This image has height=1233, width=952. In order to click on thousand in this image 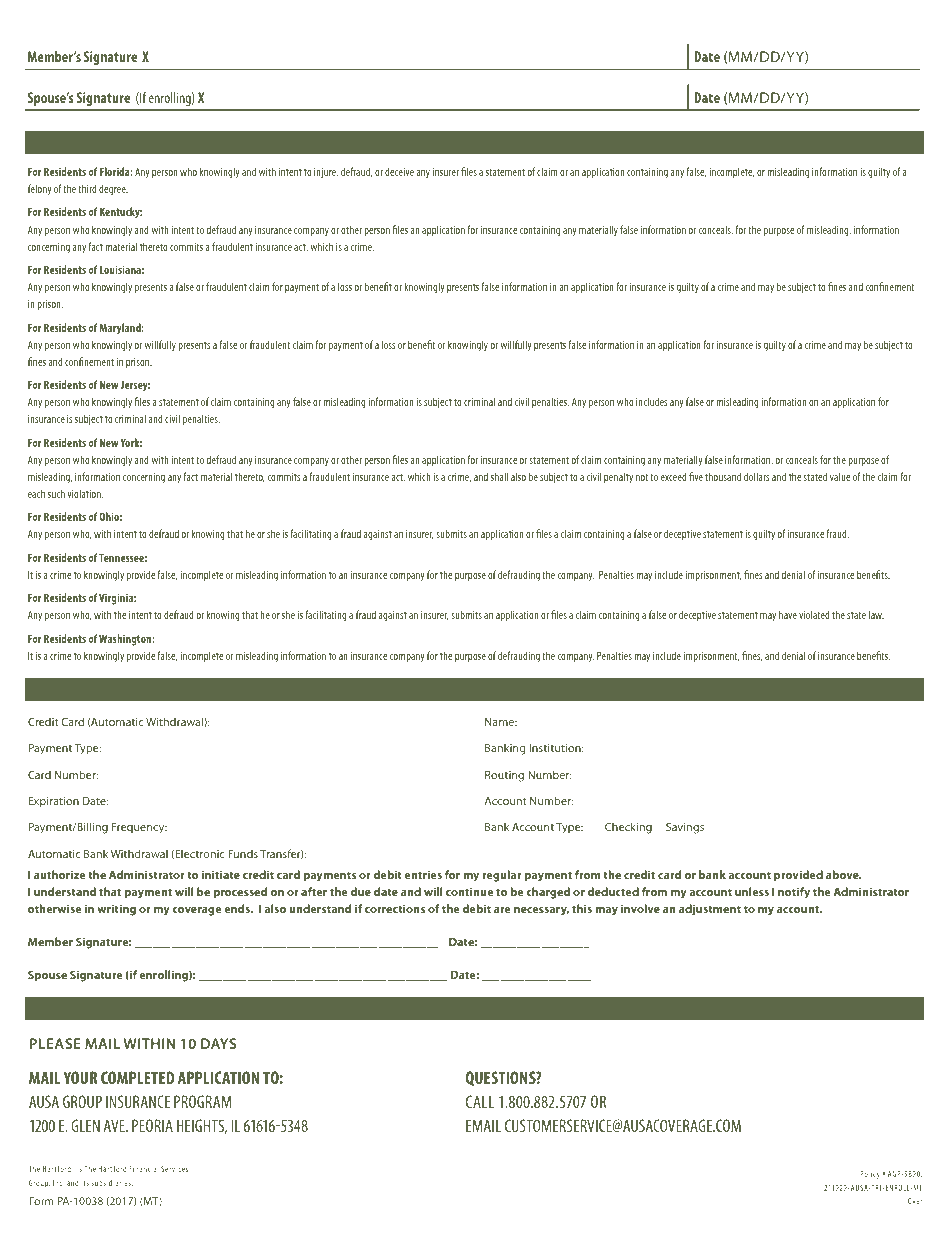, I will do `click(723, 476)`.
